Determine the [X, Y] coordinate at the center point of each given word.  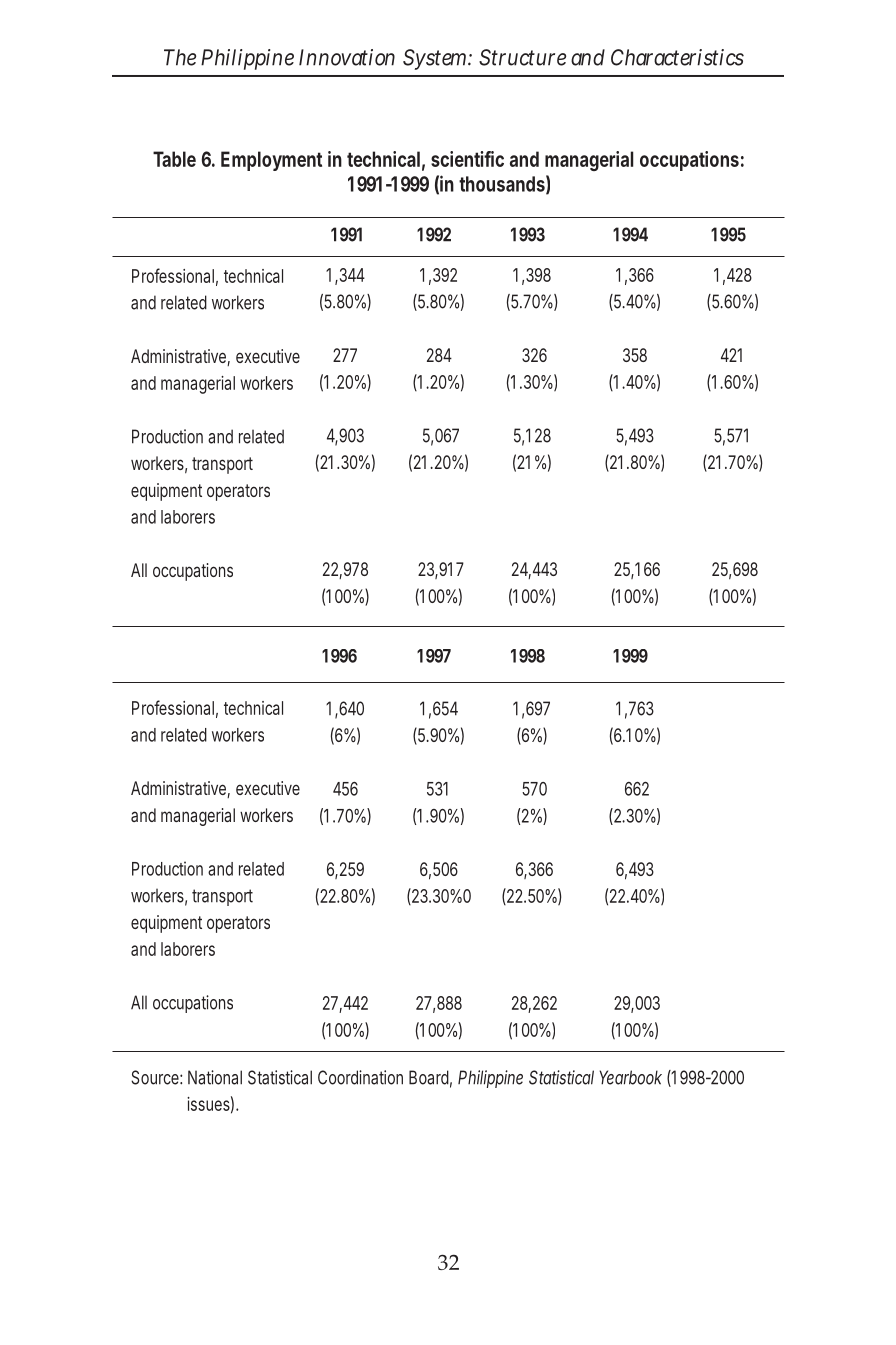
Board [430, 1078]
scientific [467, 159]
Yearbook [630, 1077]
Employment [271, 161]
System [437, 59]
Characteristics [677, 57]
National [215, 1077]
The [180, 57]
